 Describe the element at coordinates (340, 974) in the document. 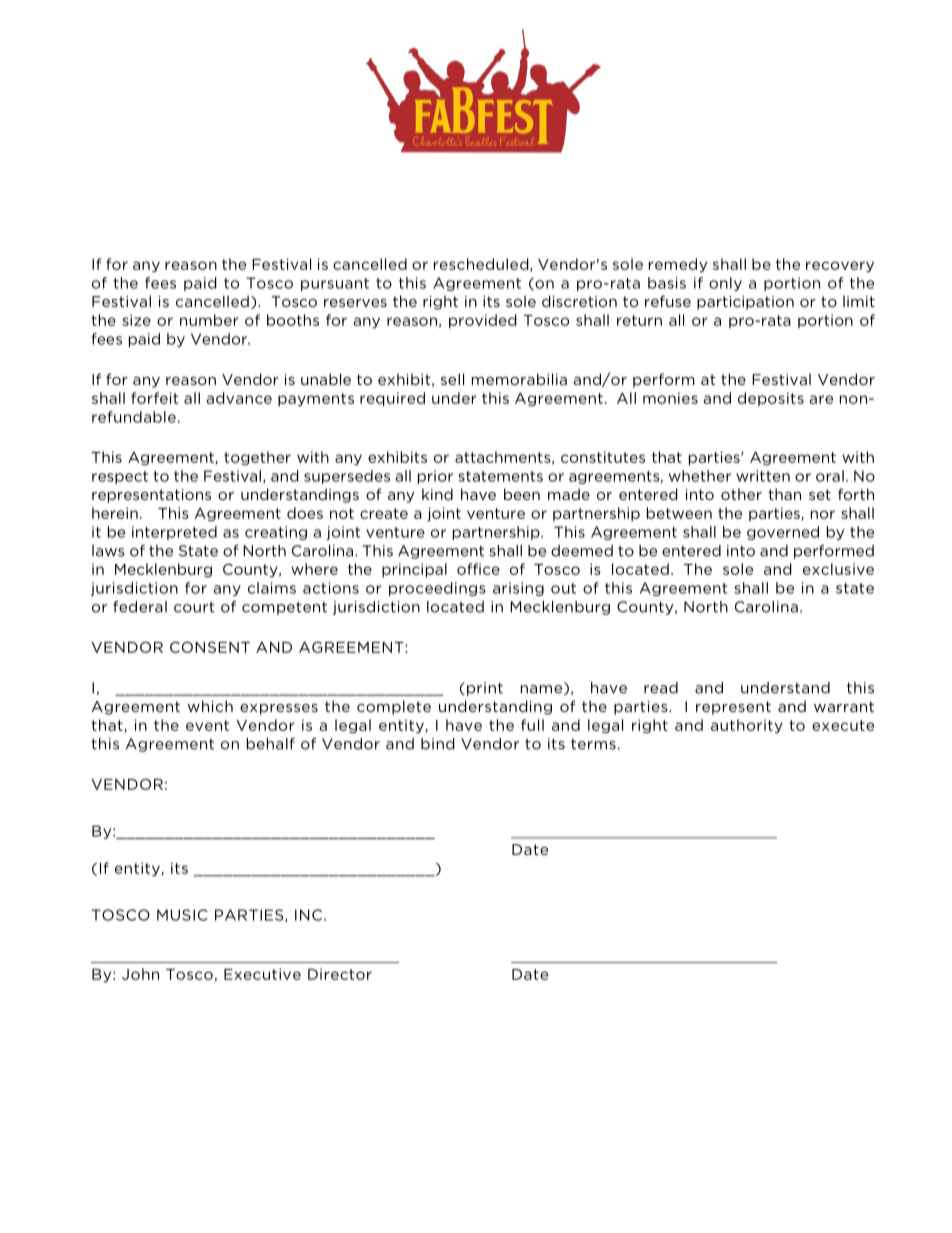

I see `Director` at that location.
